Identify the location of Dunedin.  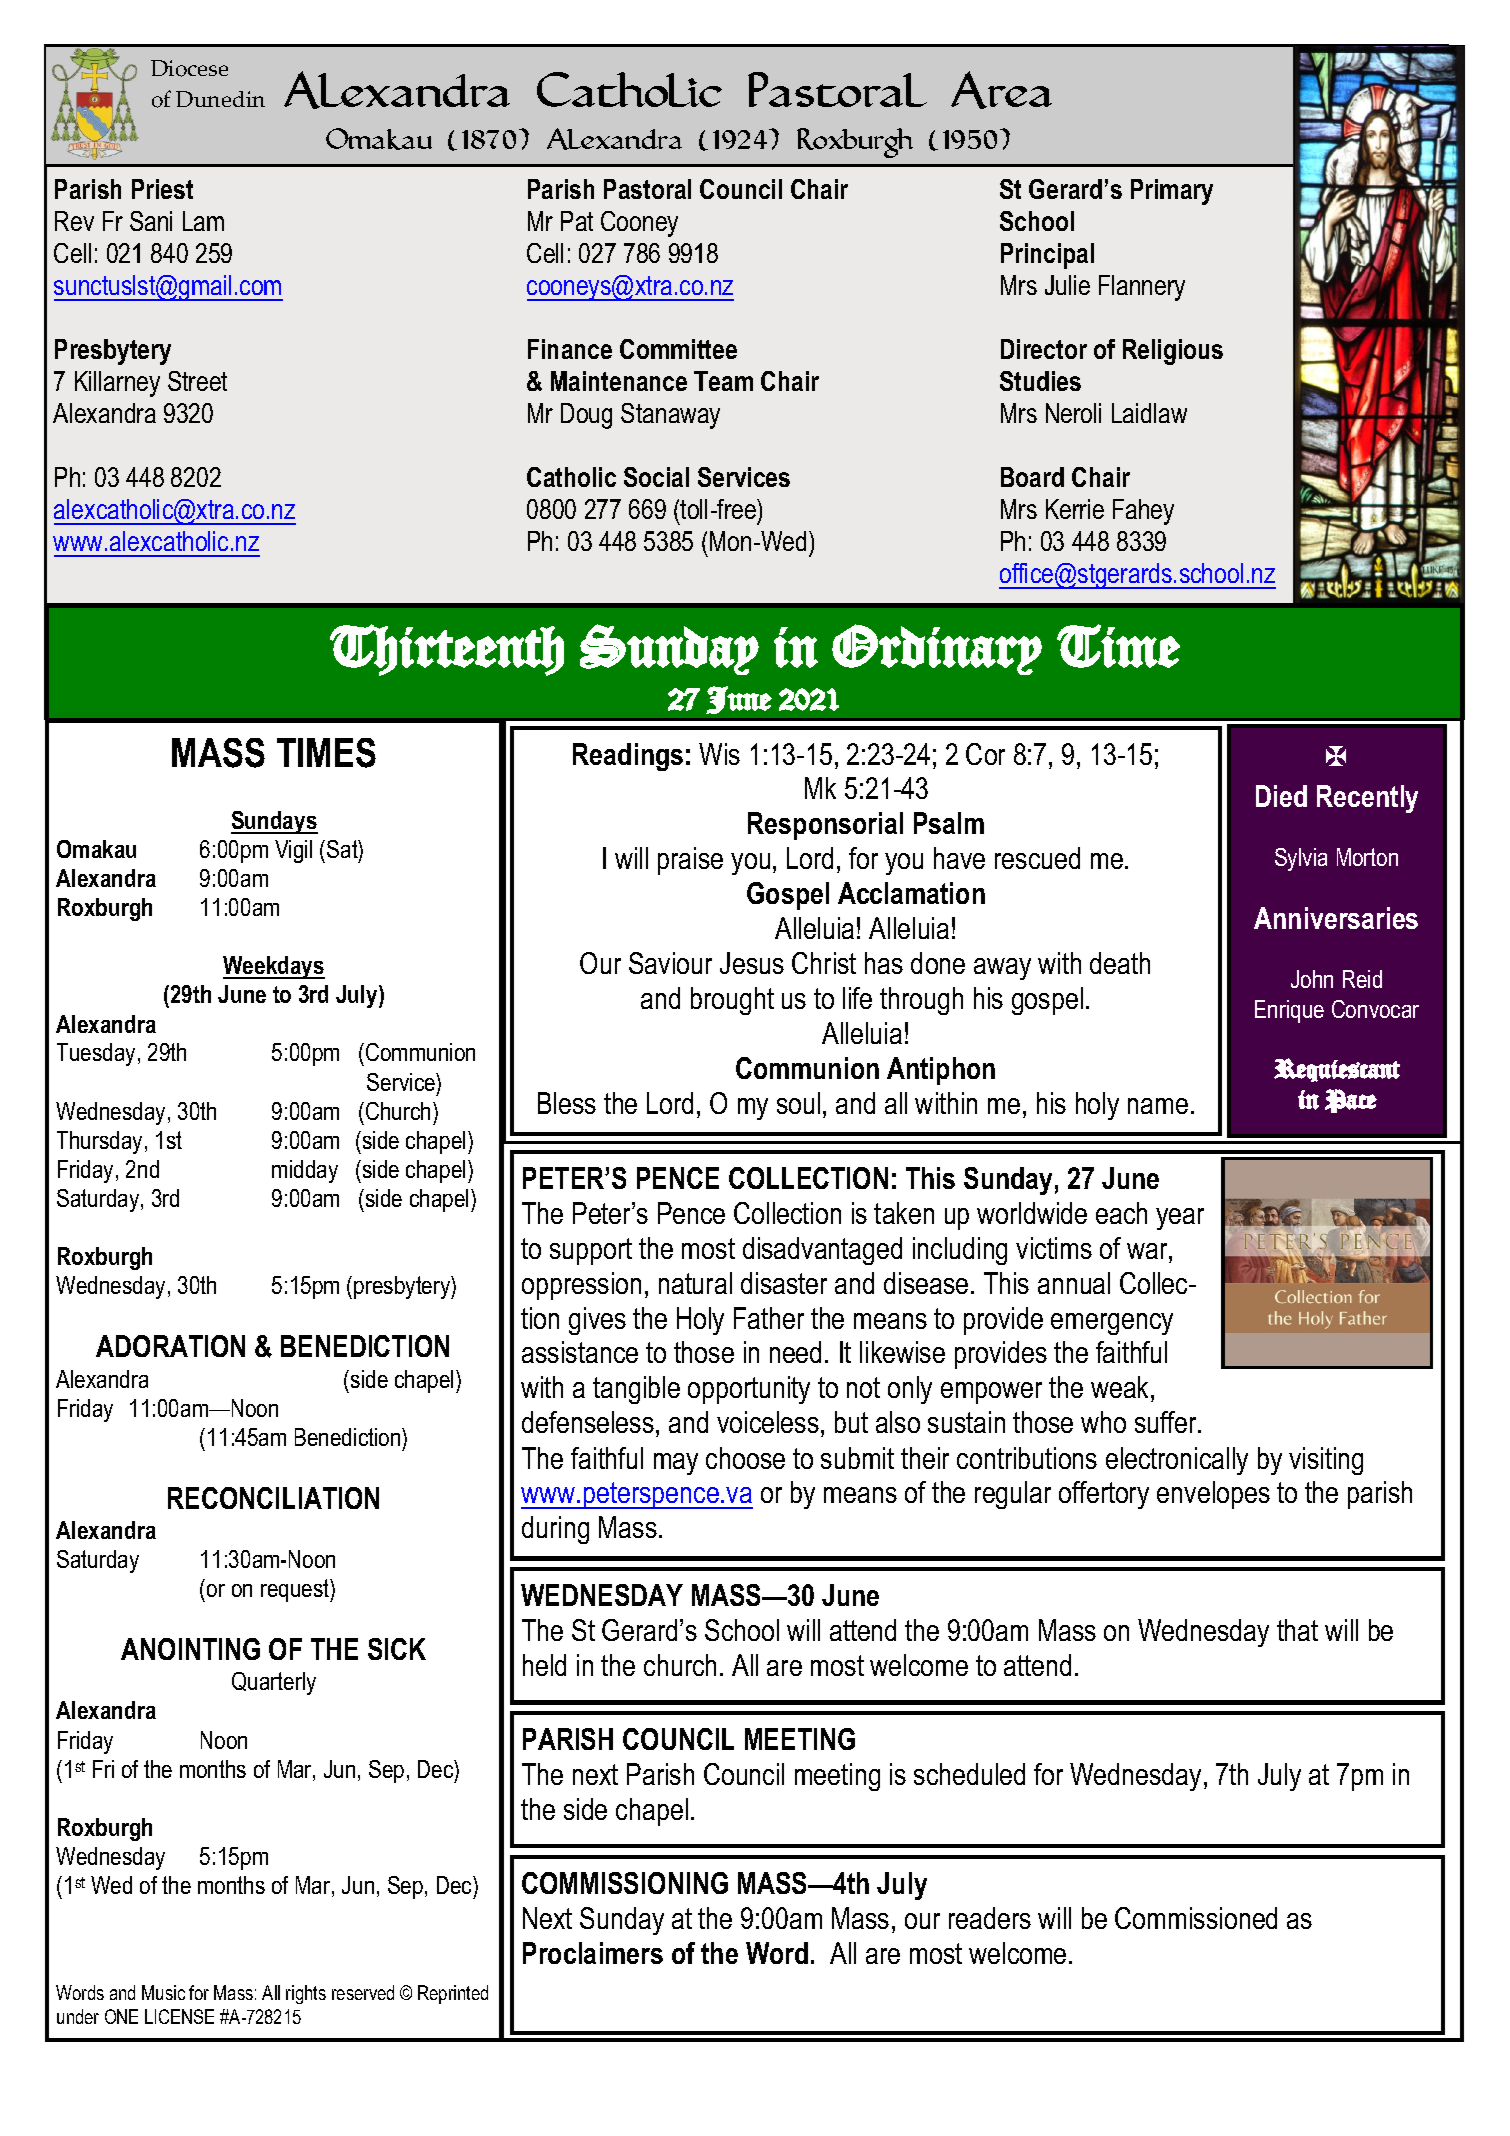
(220, 99).
